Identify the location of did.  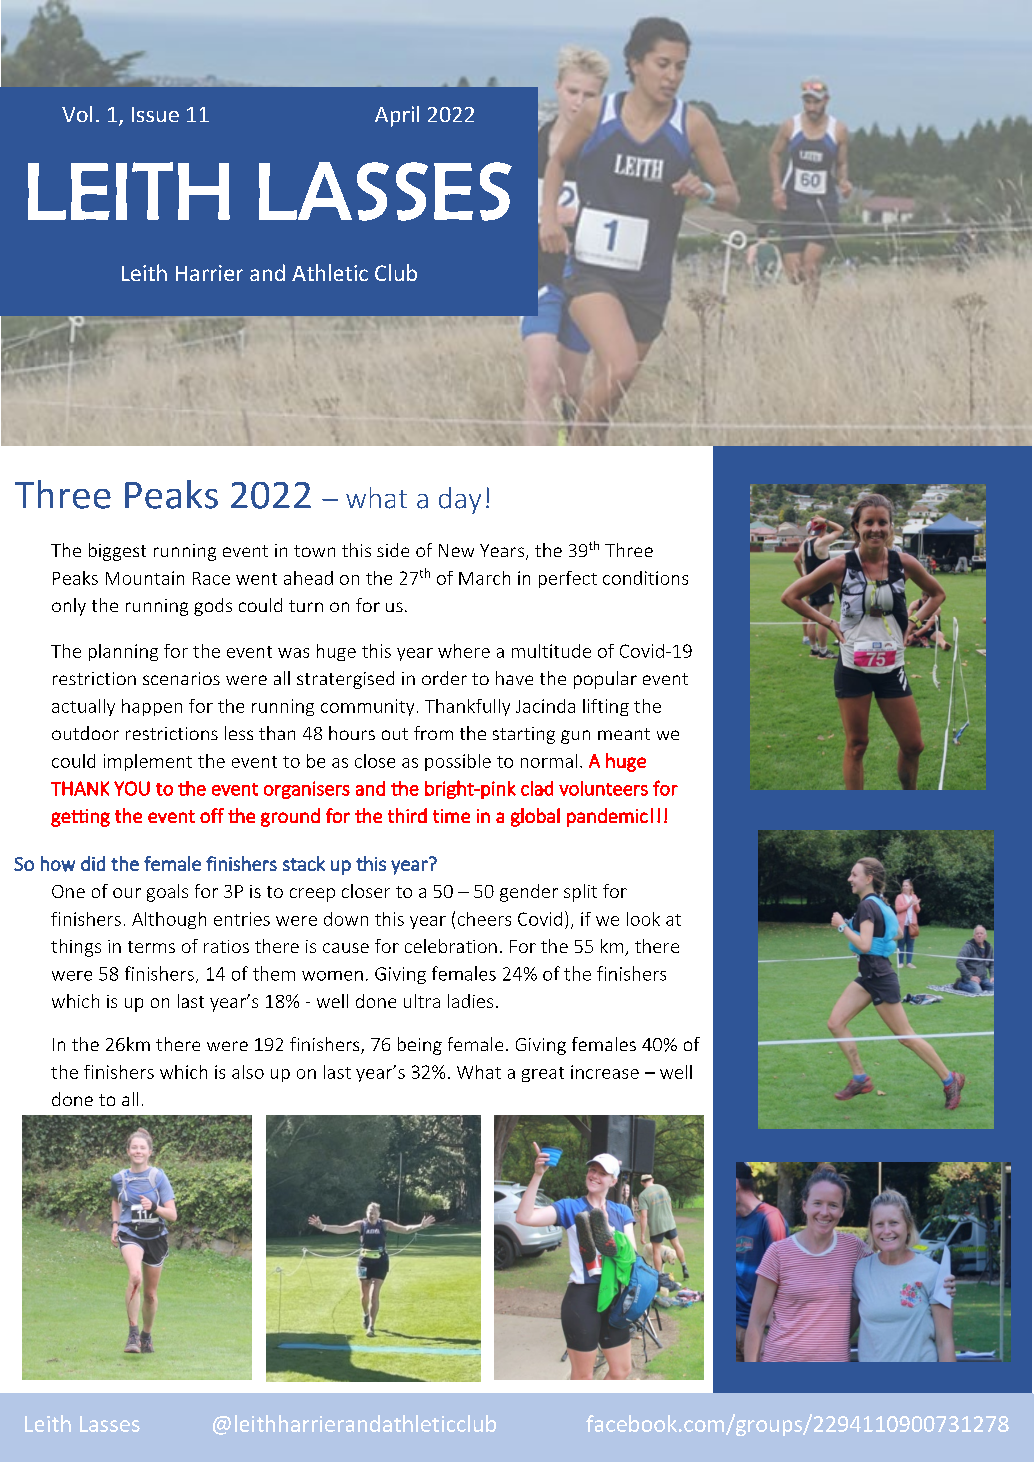
(93, 863).
